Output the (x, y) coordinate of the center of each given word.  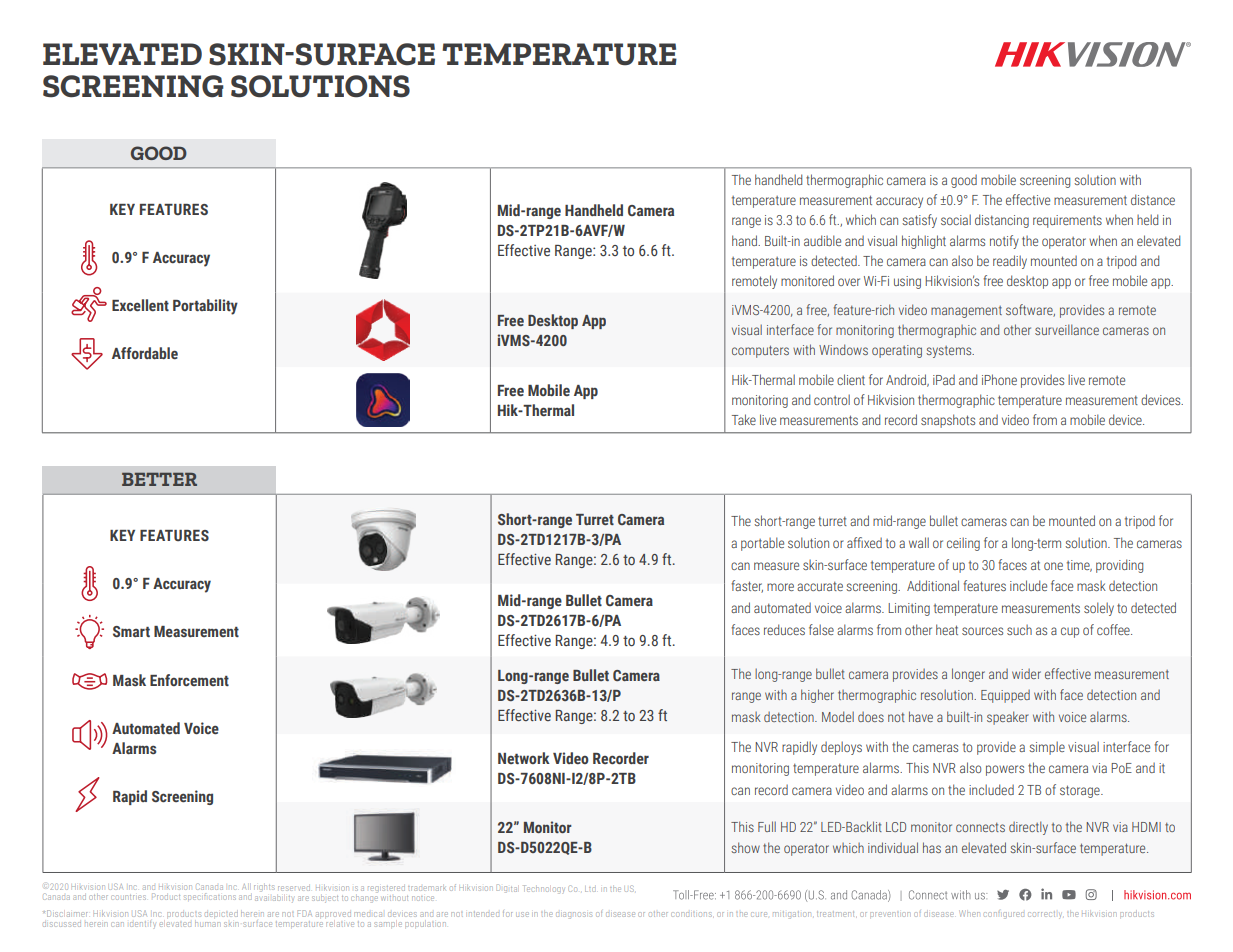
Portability (205, 307)
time (1079, 566)
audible (822, 240)
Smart (131, 631)
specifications (210, 896)
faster (747, 586)
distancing (1002, 221)
